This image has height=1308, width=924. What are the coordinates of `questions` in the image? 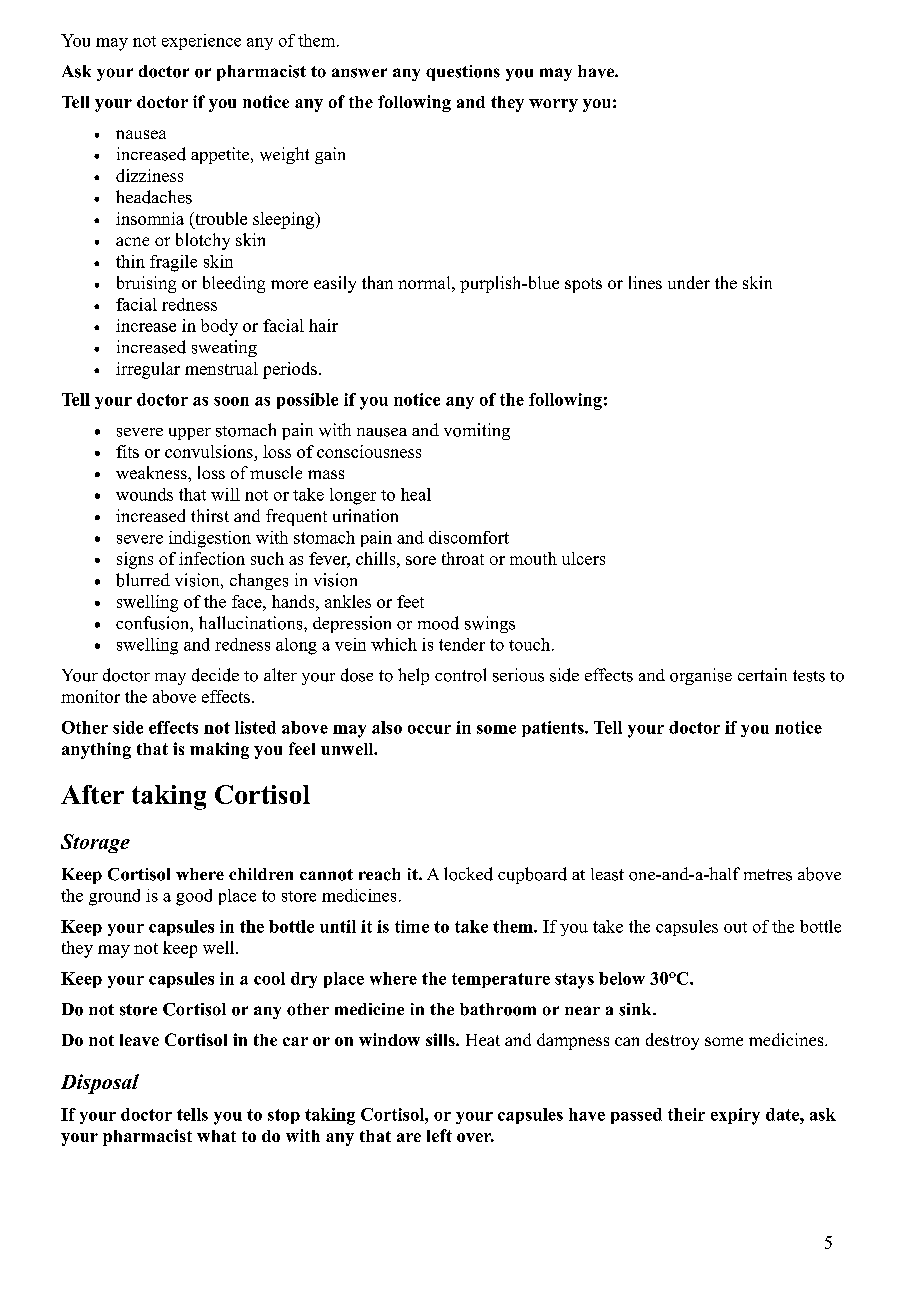 It's located at (463, 73).
